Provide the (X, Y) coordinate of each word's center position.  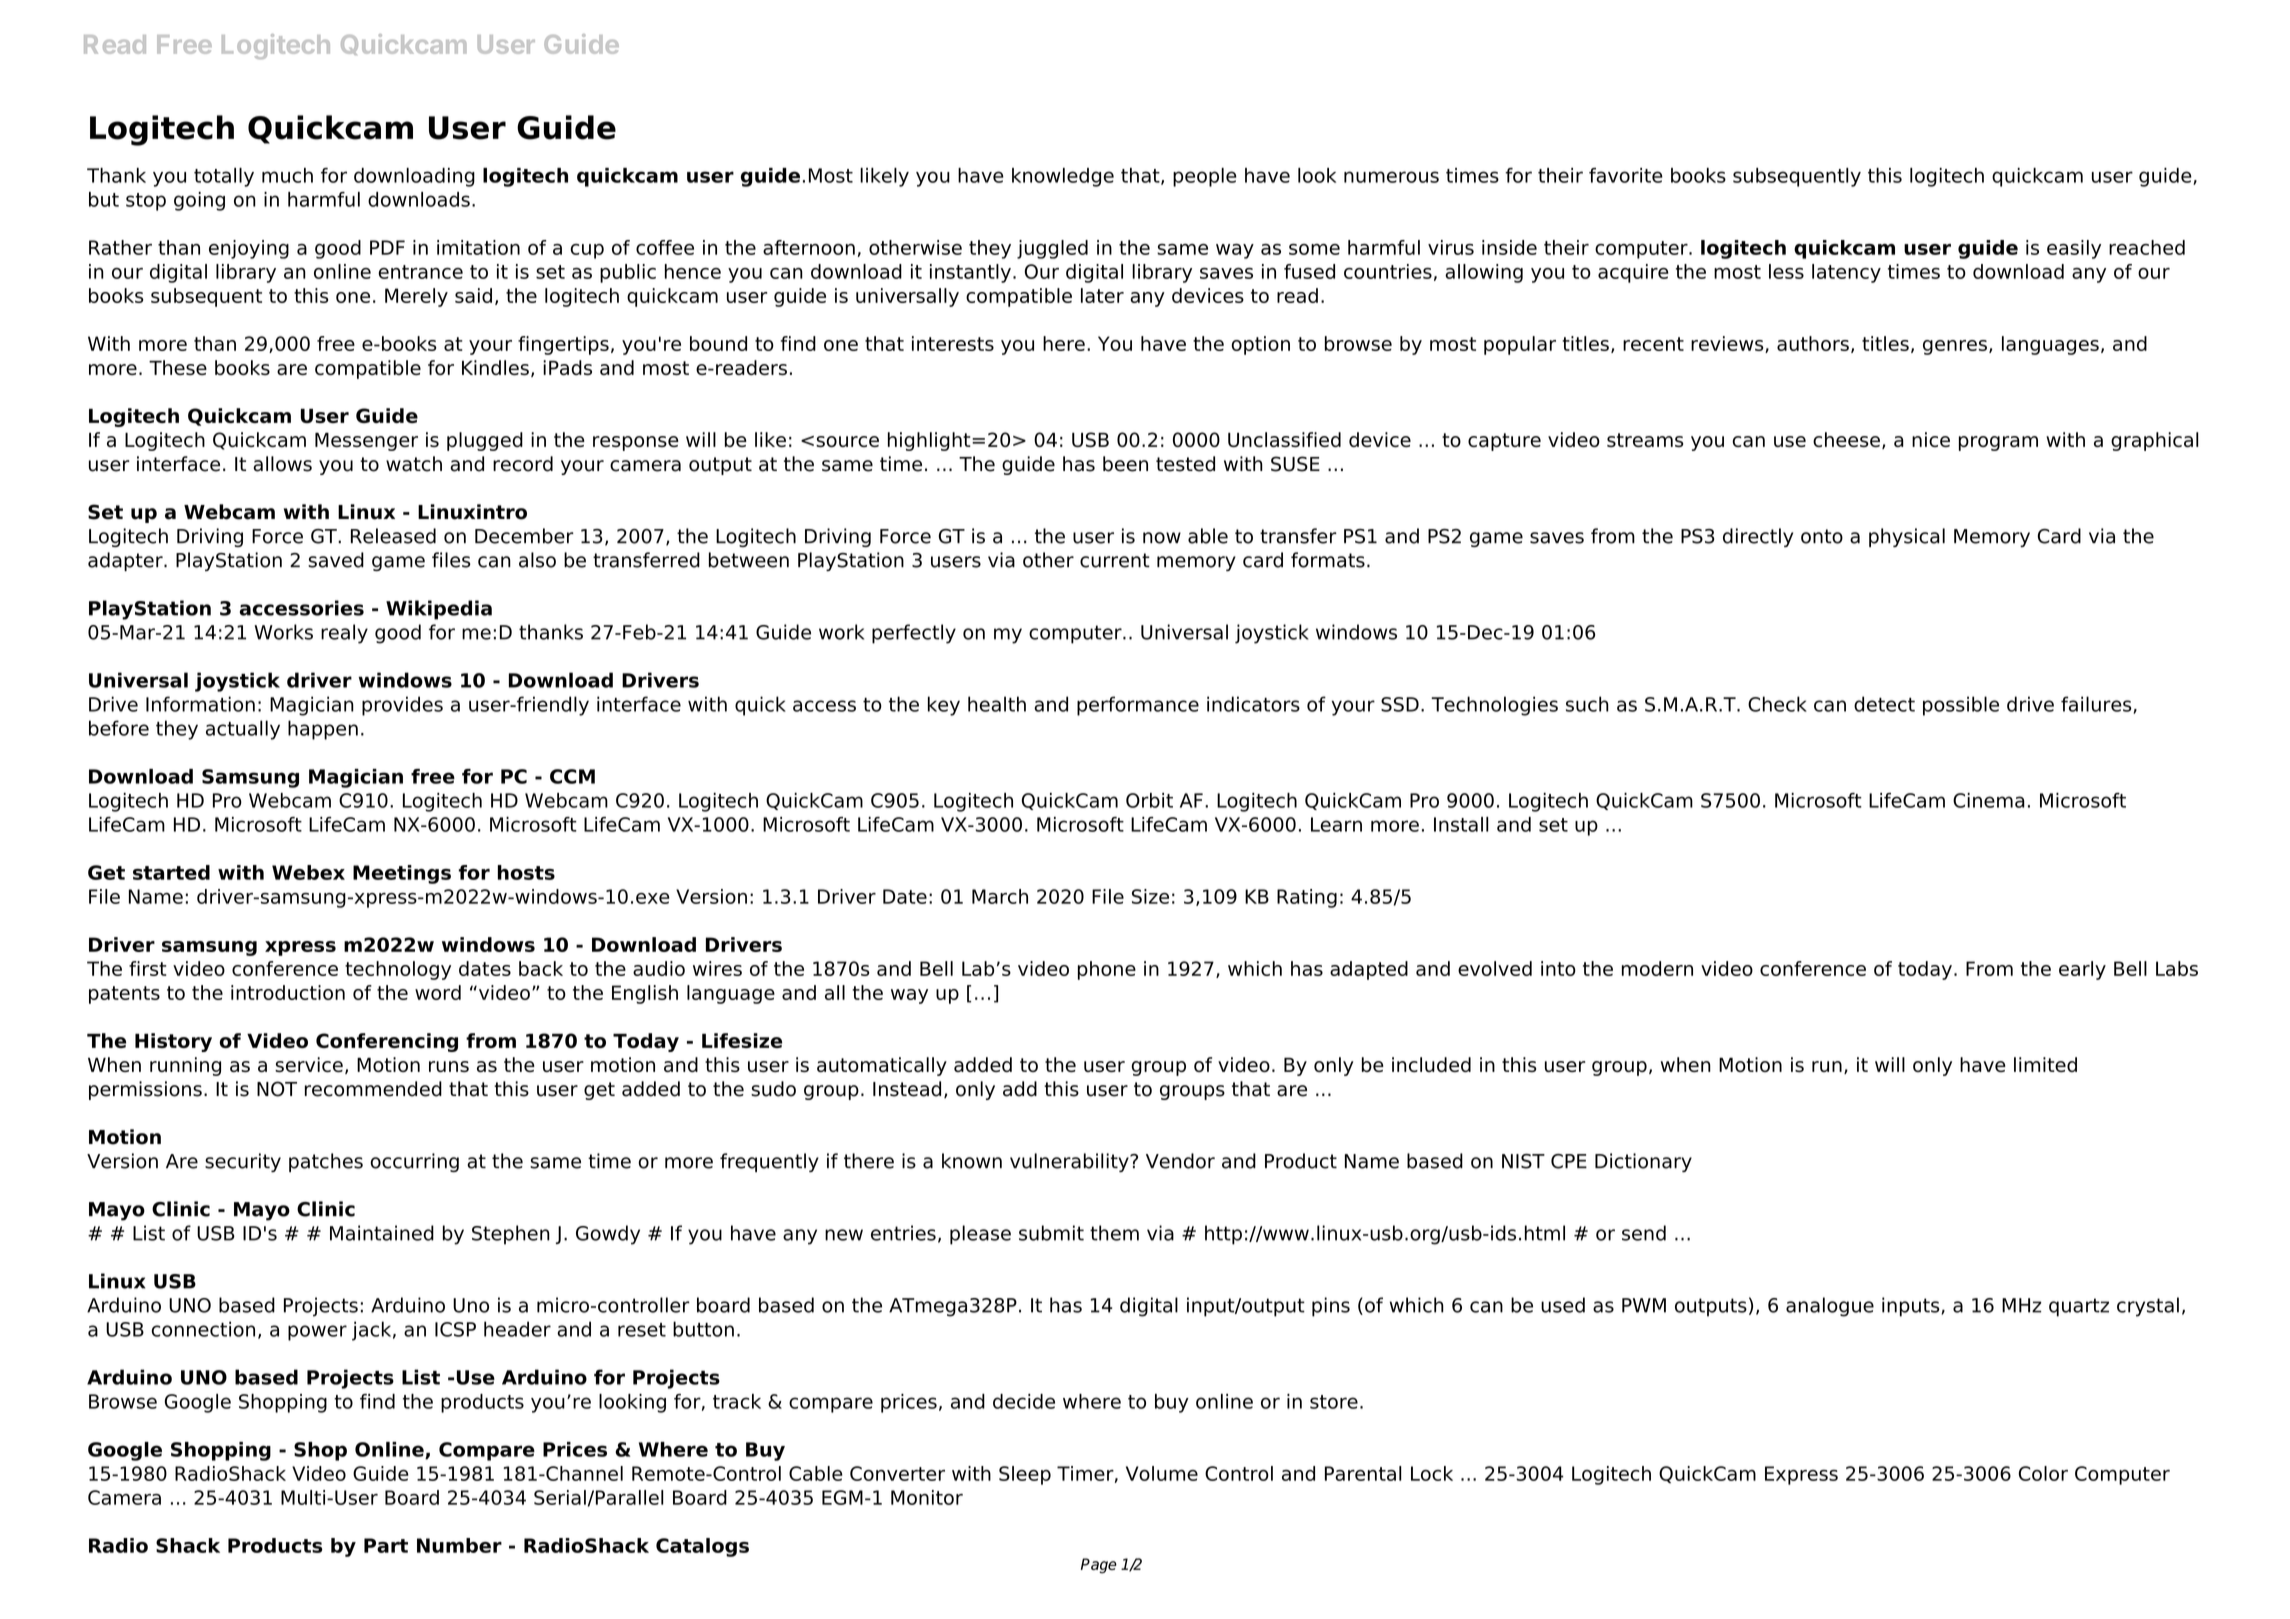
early (2082, 970)
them (1114, 1233)
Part (386, 1545)
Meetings (402, 874)
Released (393, 536)
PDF (387, 247)
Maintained (382, 1233)
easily (2074, 249)
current (1115, 560)
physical (1907, 537)
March (1000, 896)
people (1205, 177)
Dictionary (1643, 1162)
